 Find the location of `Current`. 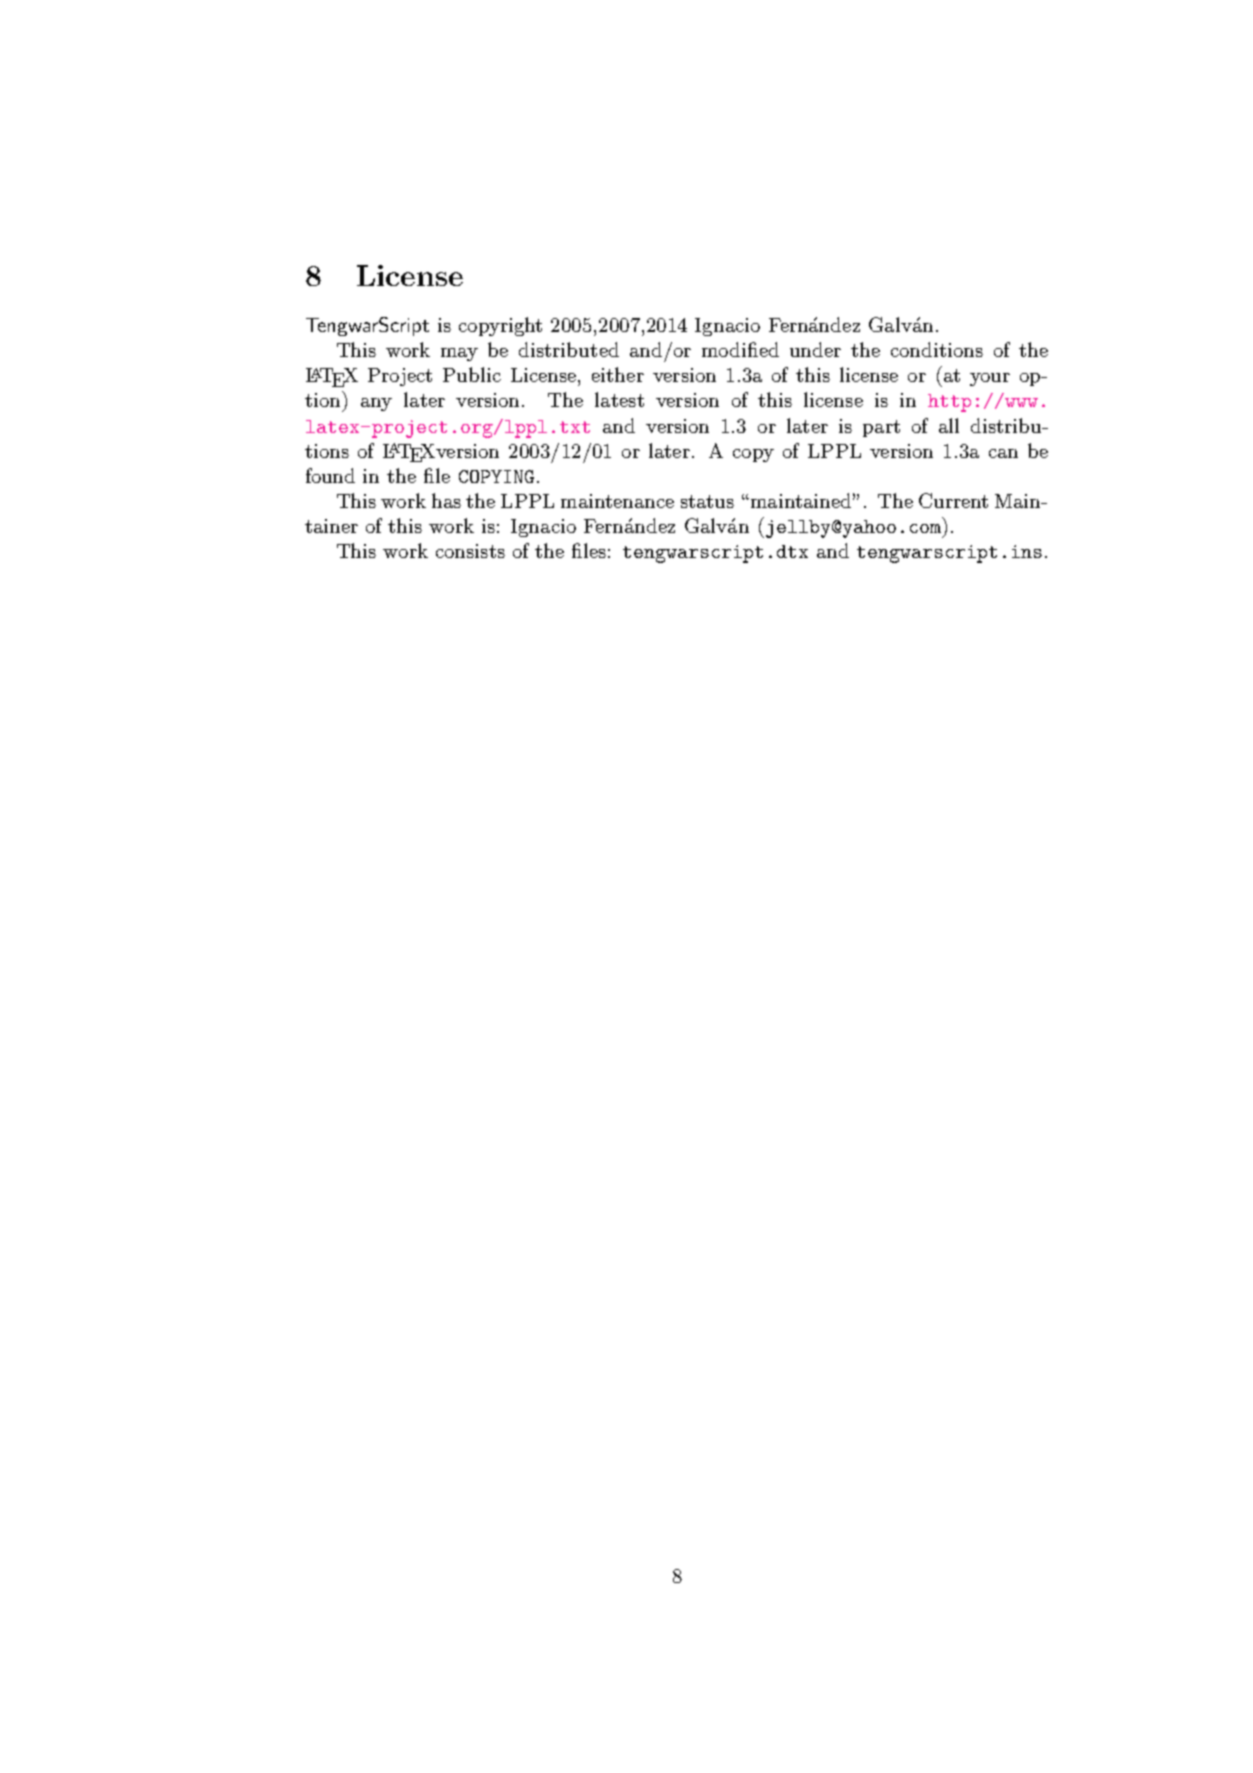

Current is located at coordinates (953, 500).
